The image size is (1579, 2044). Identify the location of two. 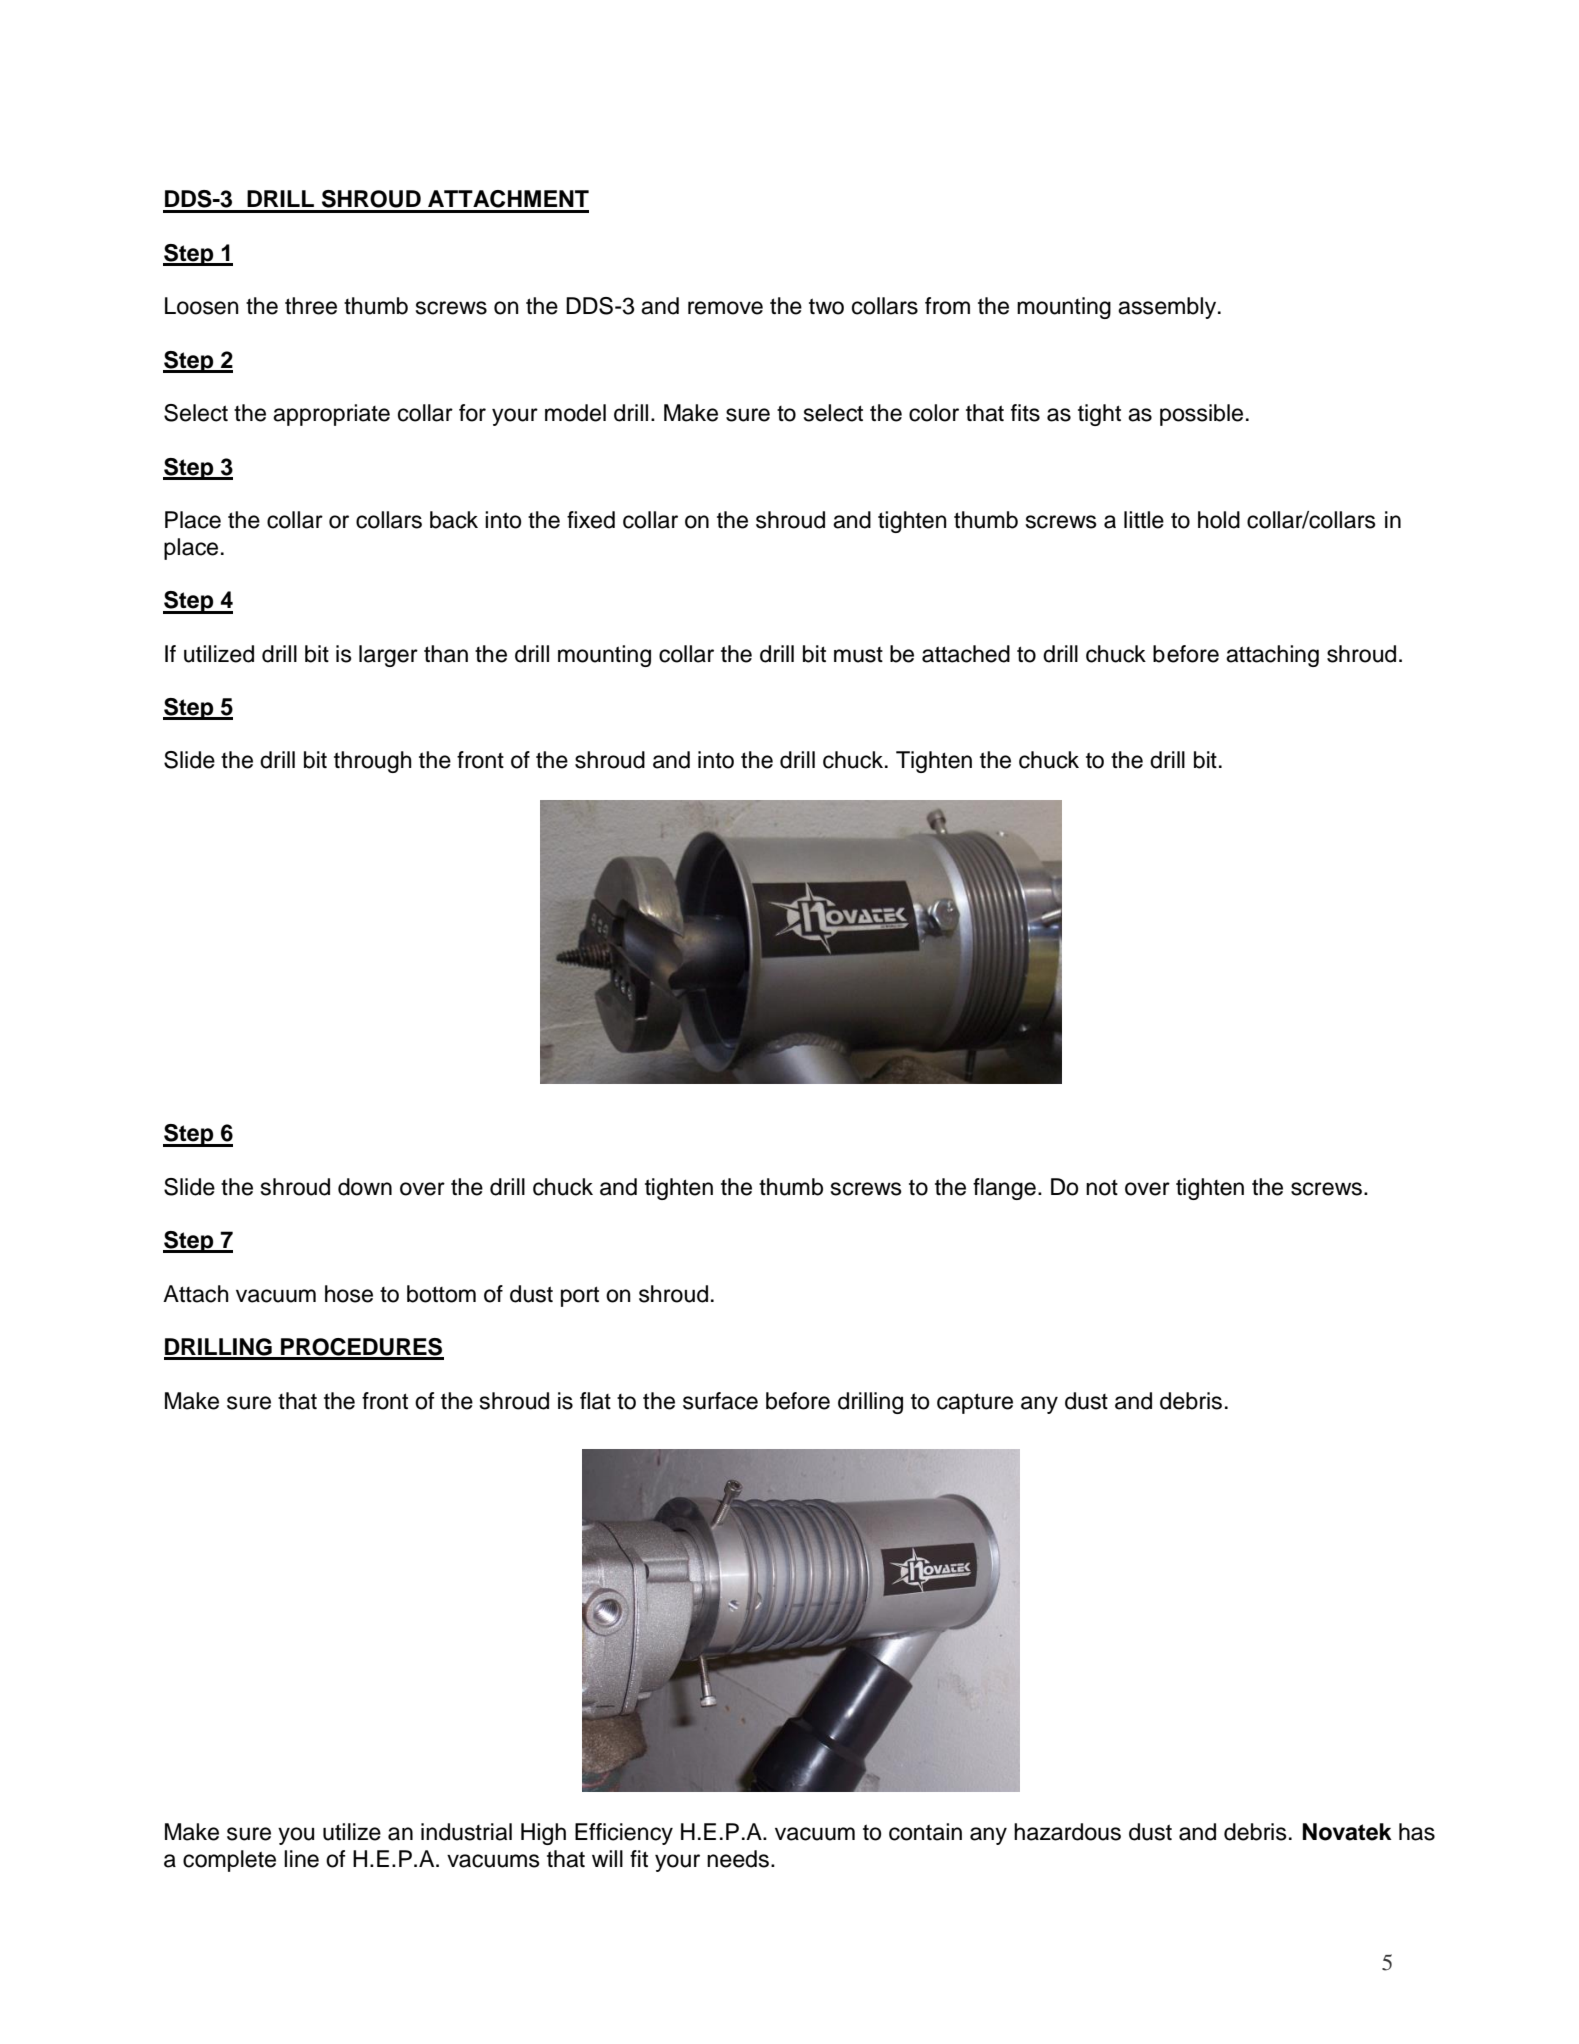
(826, 306).
